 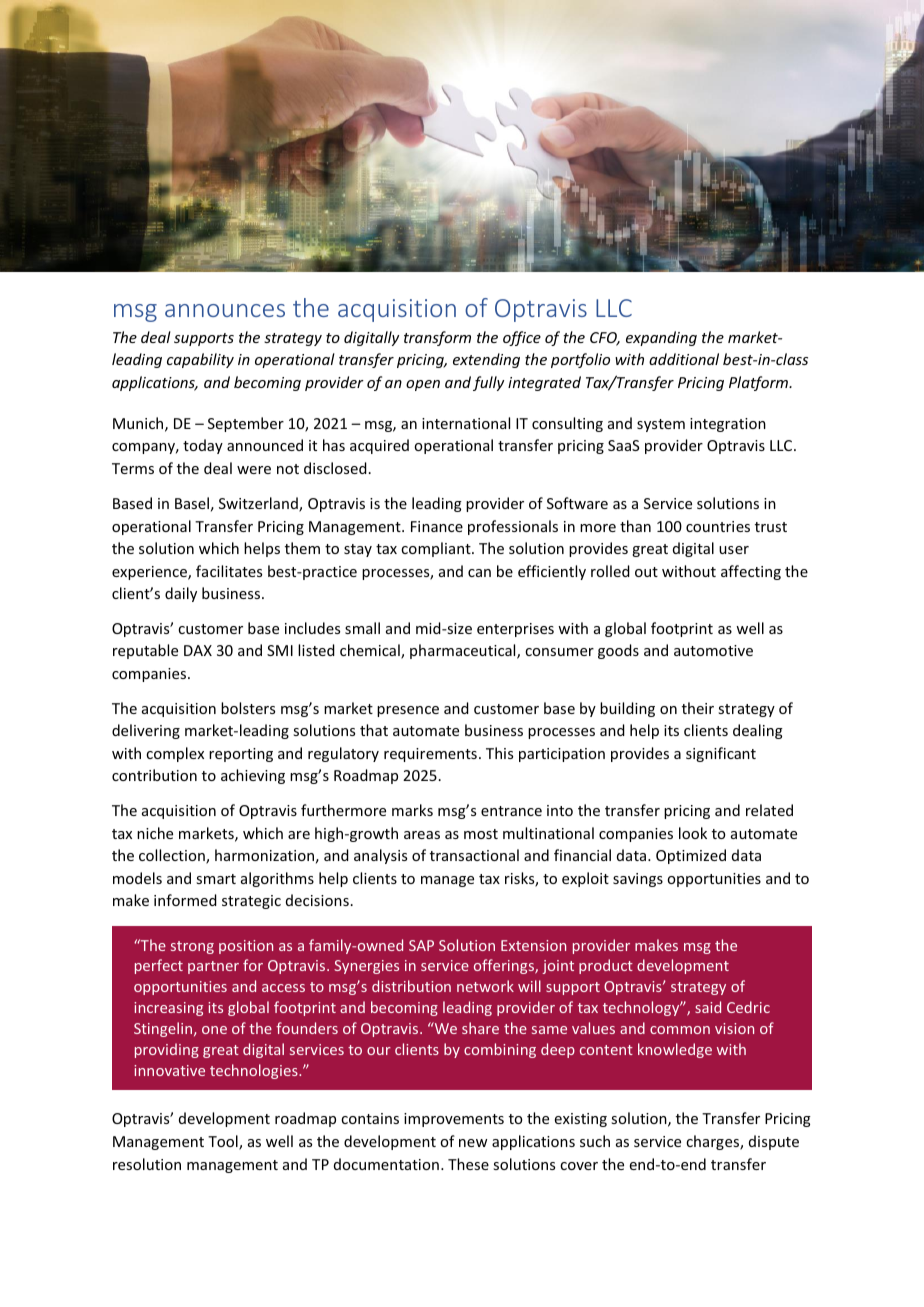 I want to click on Tool, so click(x=224, y=1142).
